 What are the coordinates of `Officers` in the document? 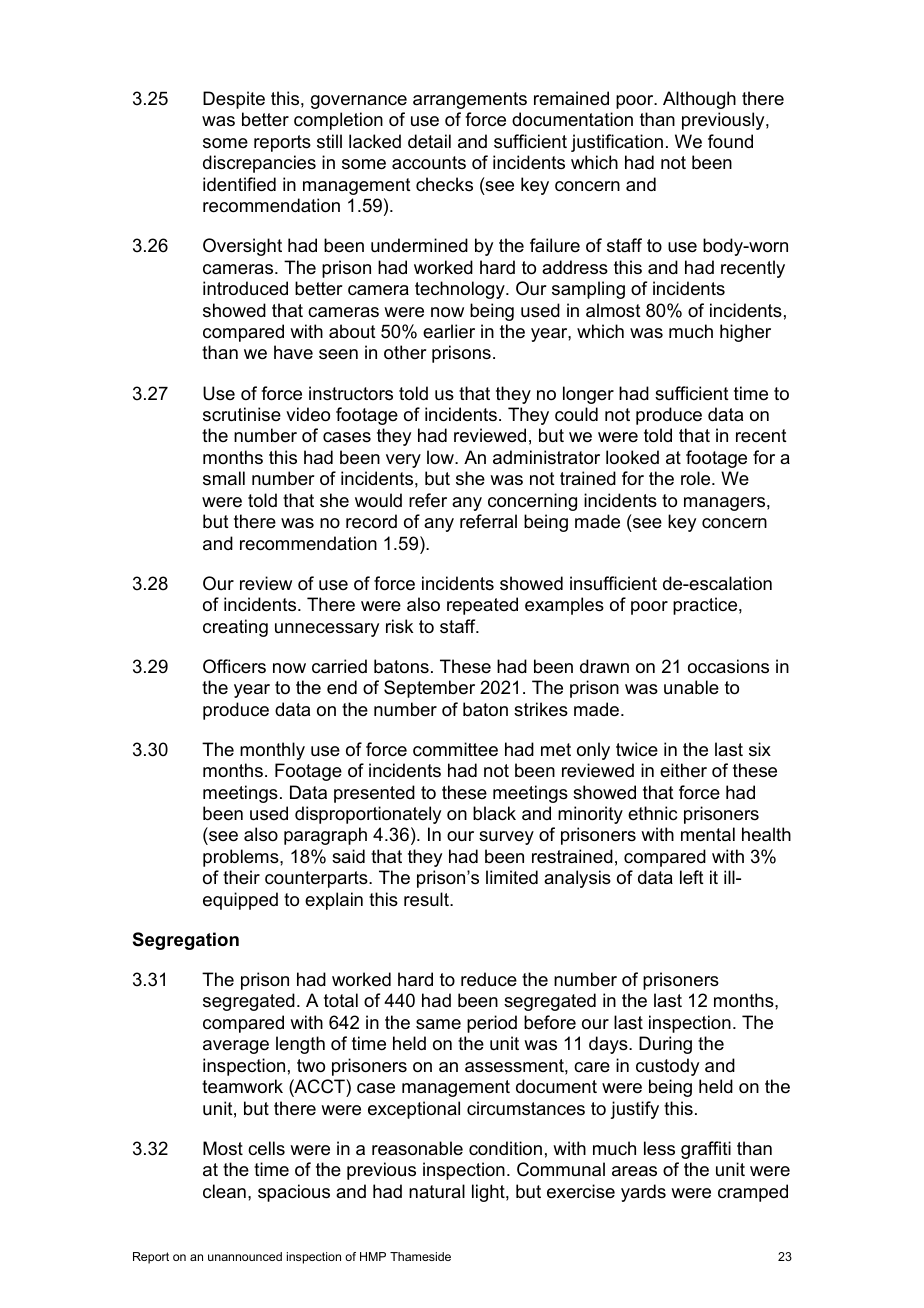 It's located at (234, 666).
